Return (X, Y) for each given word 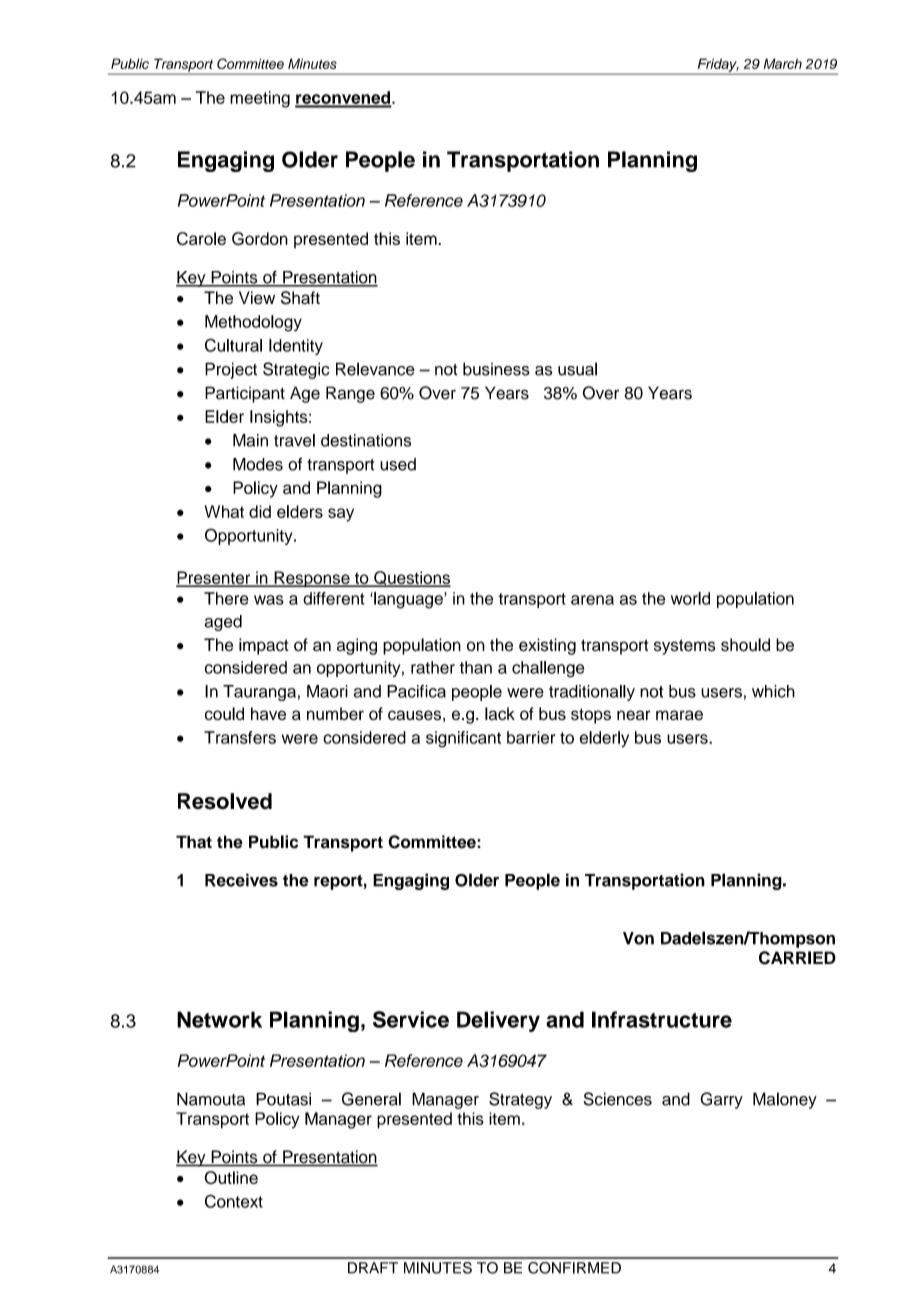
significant (463, 739)
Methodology (253, 323)
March (783, 63)
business (496, 369)
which (773, 691)
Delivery (498, 1021)
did (260, 511)
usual (577, 369)
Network (219, 1019)
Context (234, 1201)
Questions (411, 579)
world (690, 598)
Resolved (225, 801)
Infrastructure (662, 1019)
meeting (260, 99)
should (745, 645)
